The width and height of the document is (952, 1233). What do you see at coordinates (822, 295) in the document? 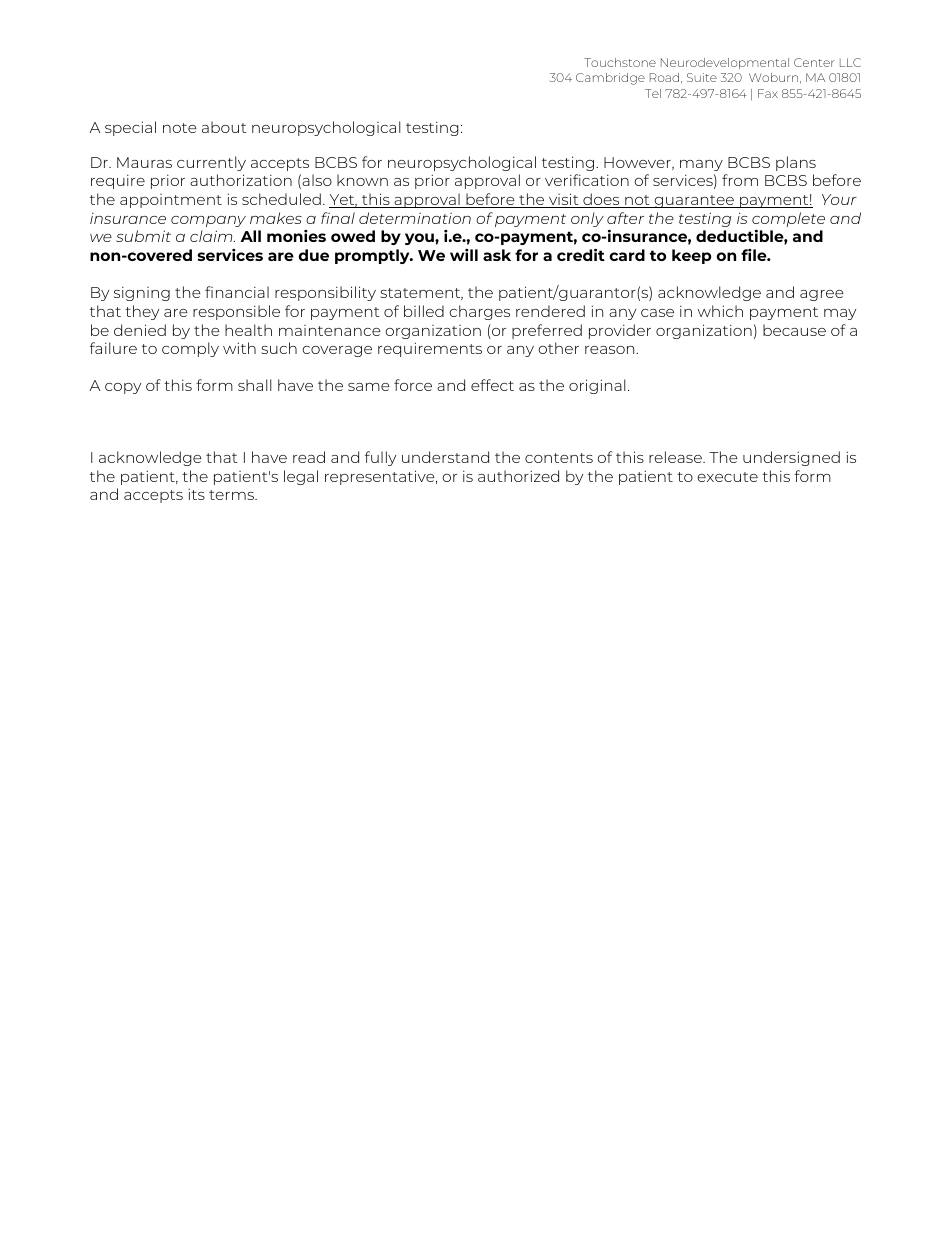
I see `agree` at bounding box center [822, 295].
